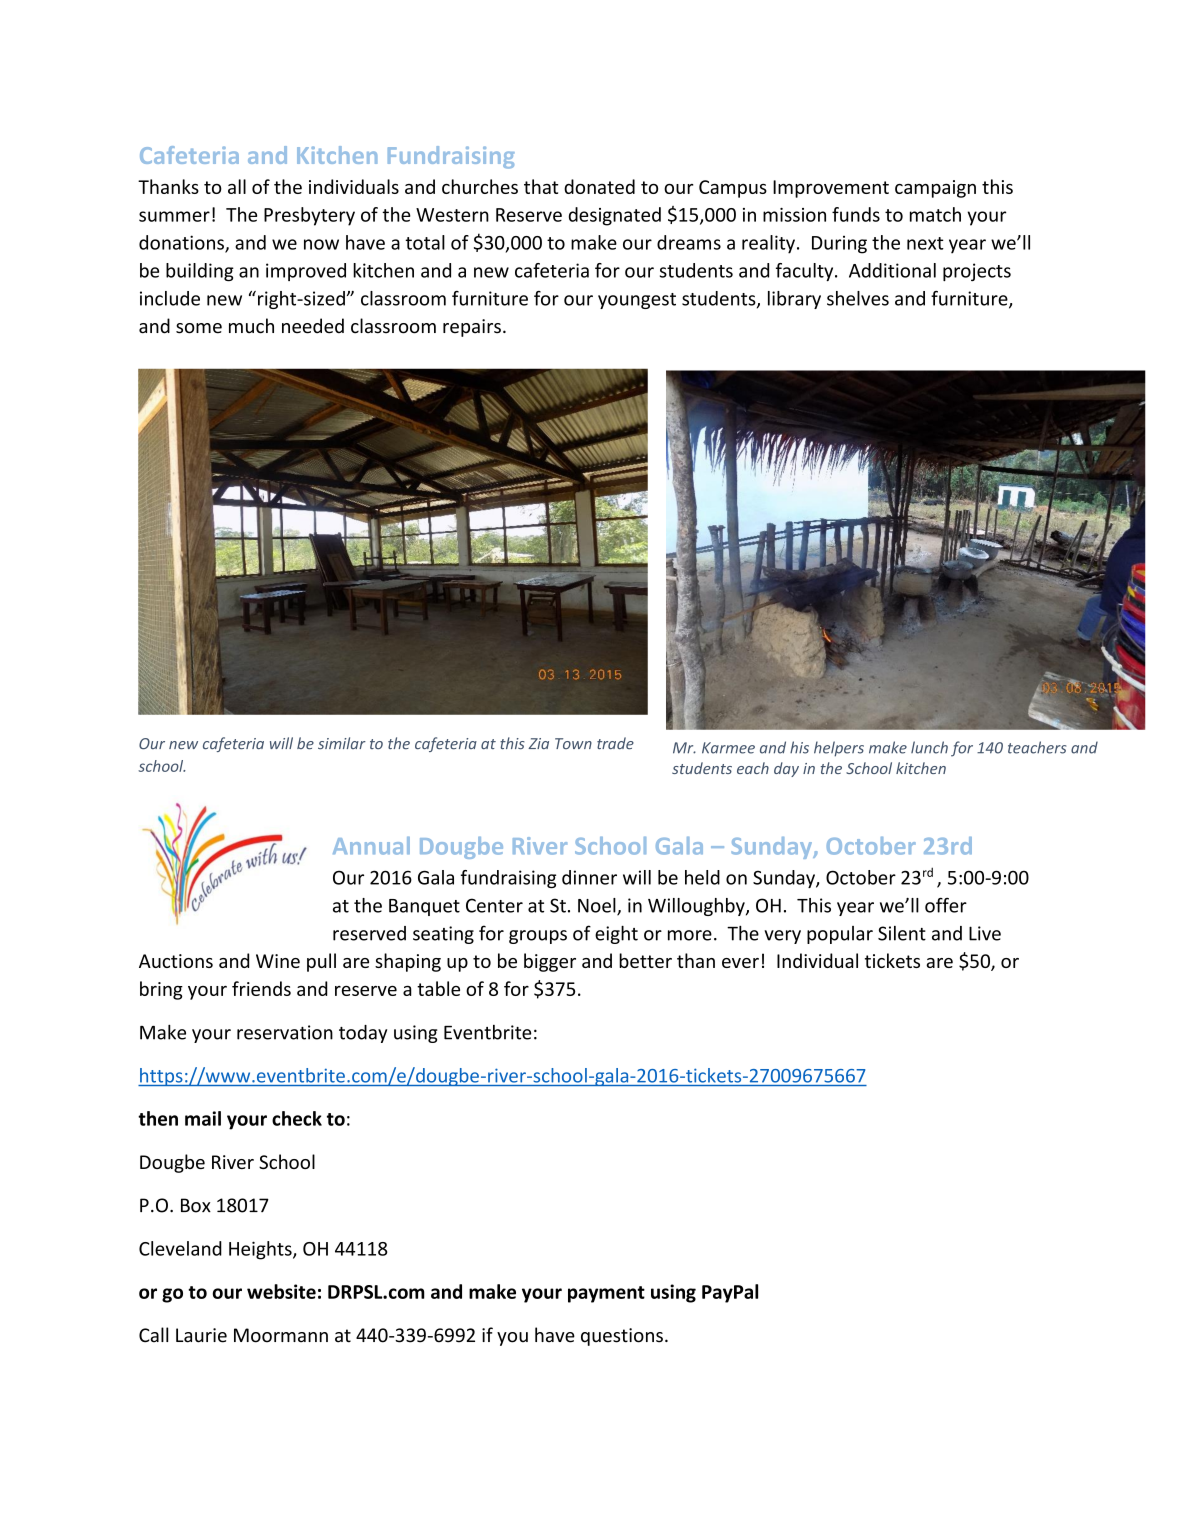  I want to click on now, so click(321, 244).
